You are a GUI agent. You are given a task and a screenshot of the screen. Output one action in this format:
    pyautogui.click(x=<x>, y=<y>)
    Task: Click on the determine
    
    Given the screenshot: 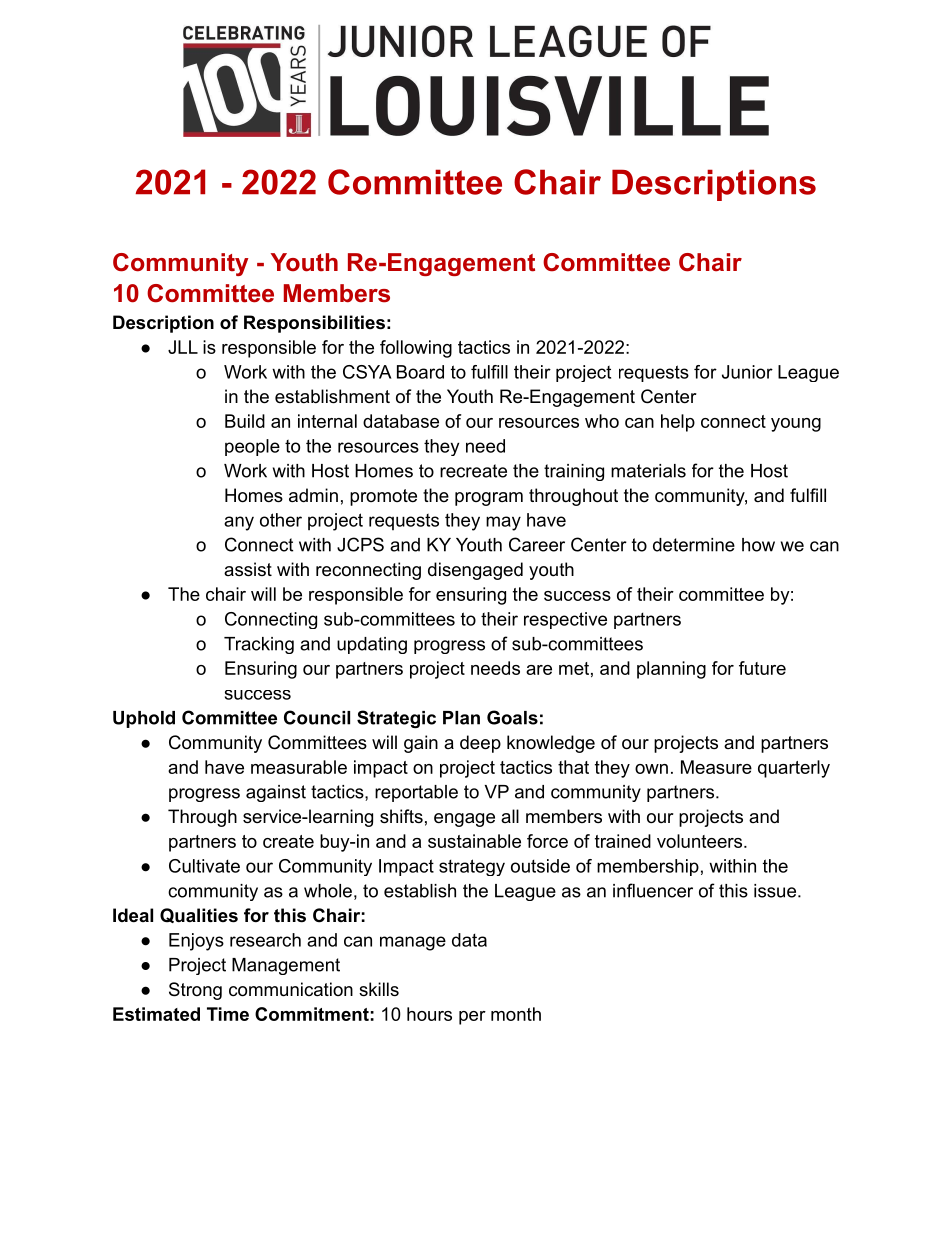 What is the action you would take?
    pyautogui.click(x=694, y=545)
